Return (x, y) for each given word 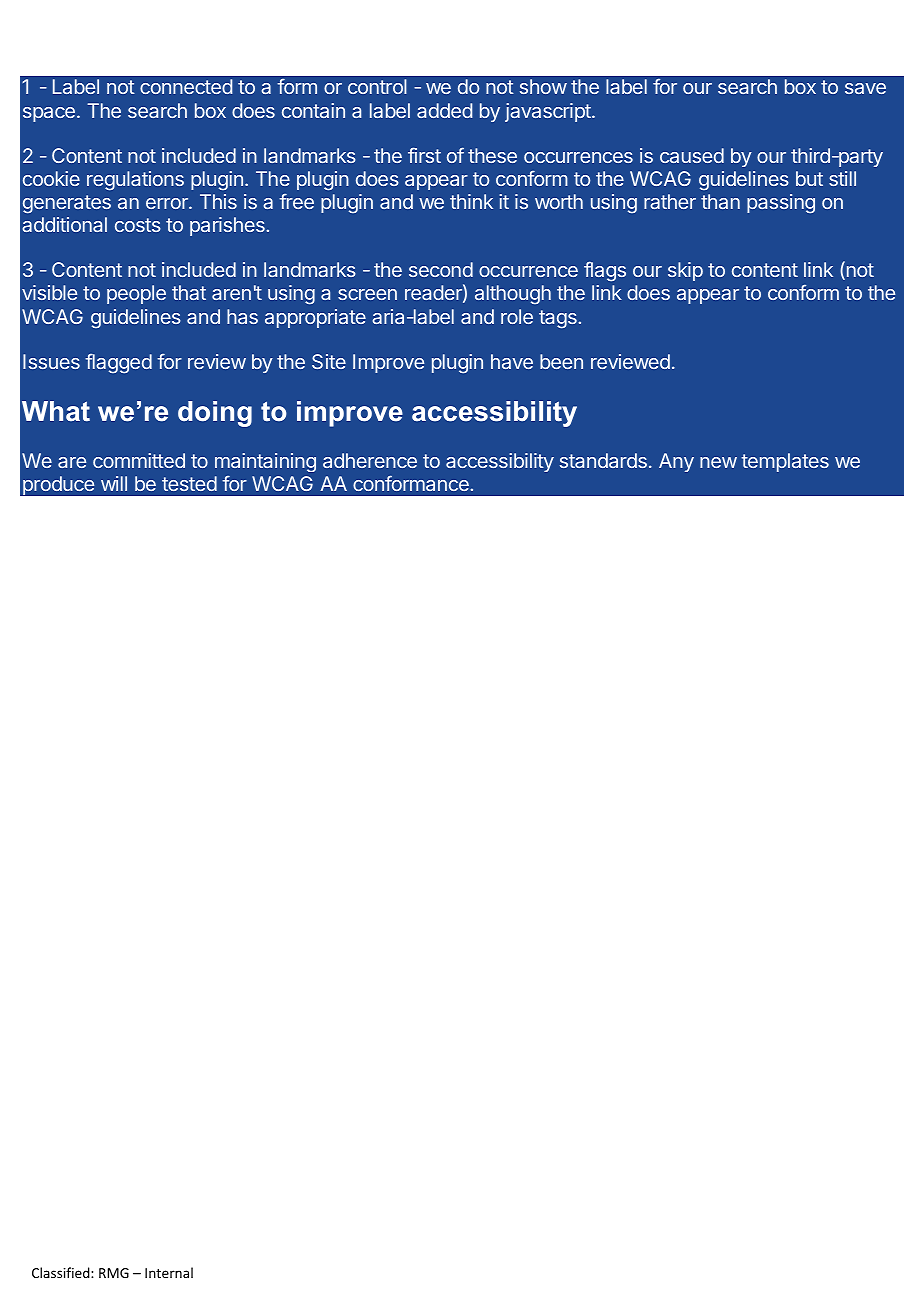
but (809, 178)
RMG (114, 1273)
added (444, 110)
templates (785, 462)
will (114, 483)
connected (186, 86)
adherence (370, 460)
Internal (169, 1272)
